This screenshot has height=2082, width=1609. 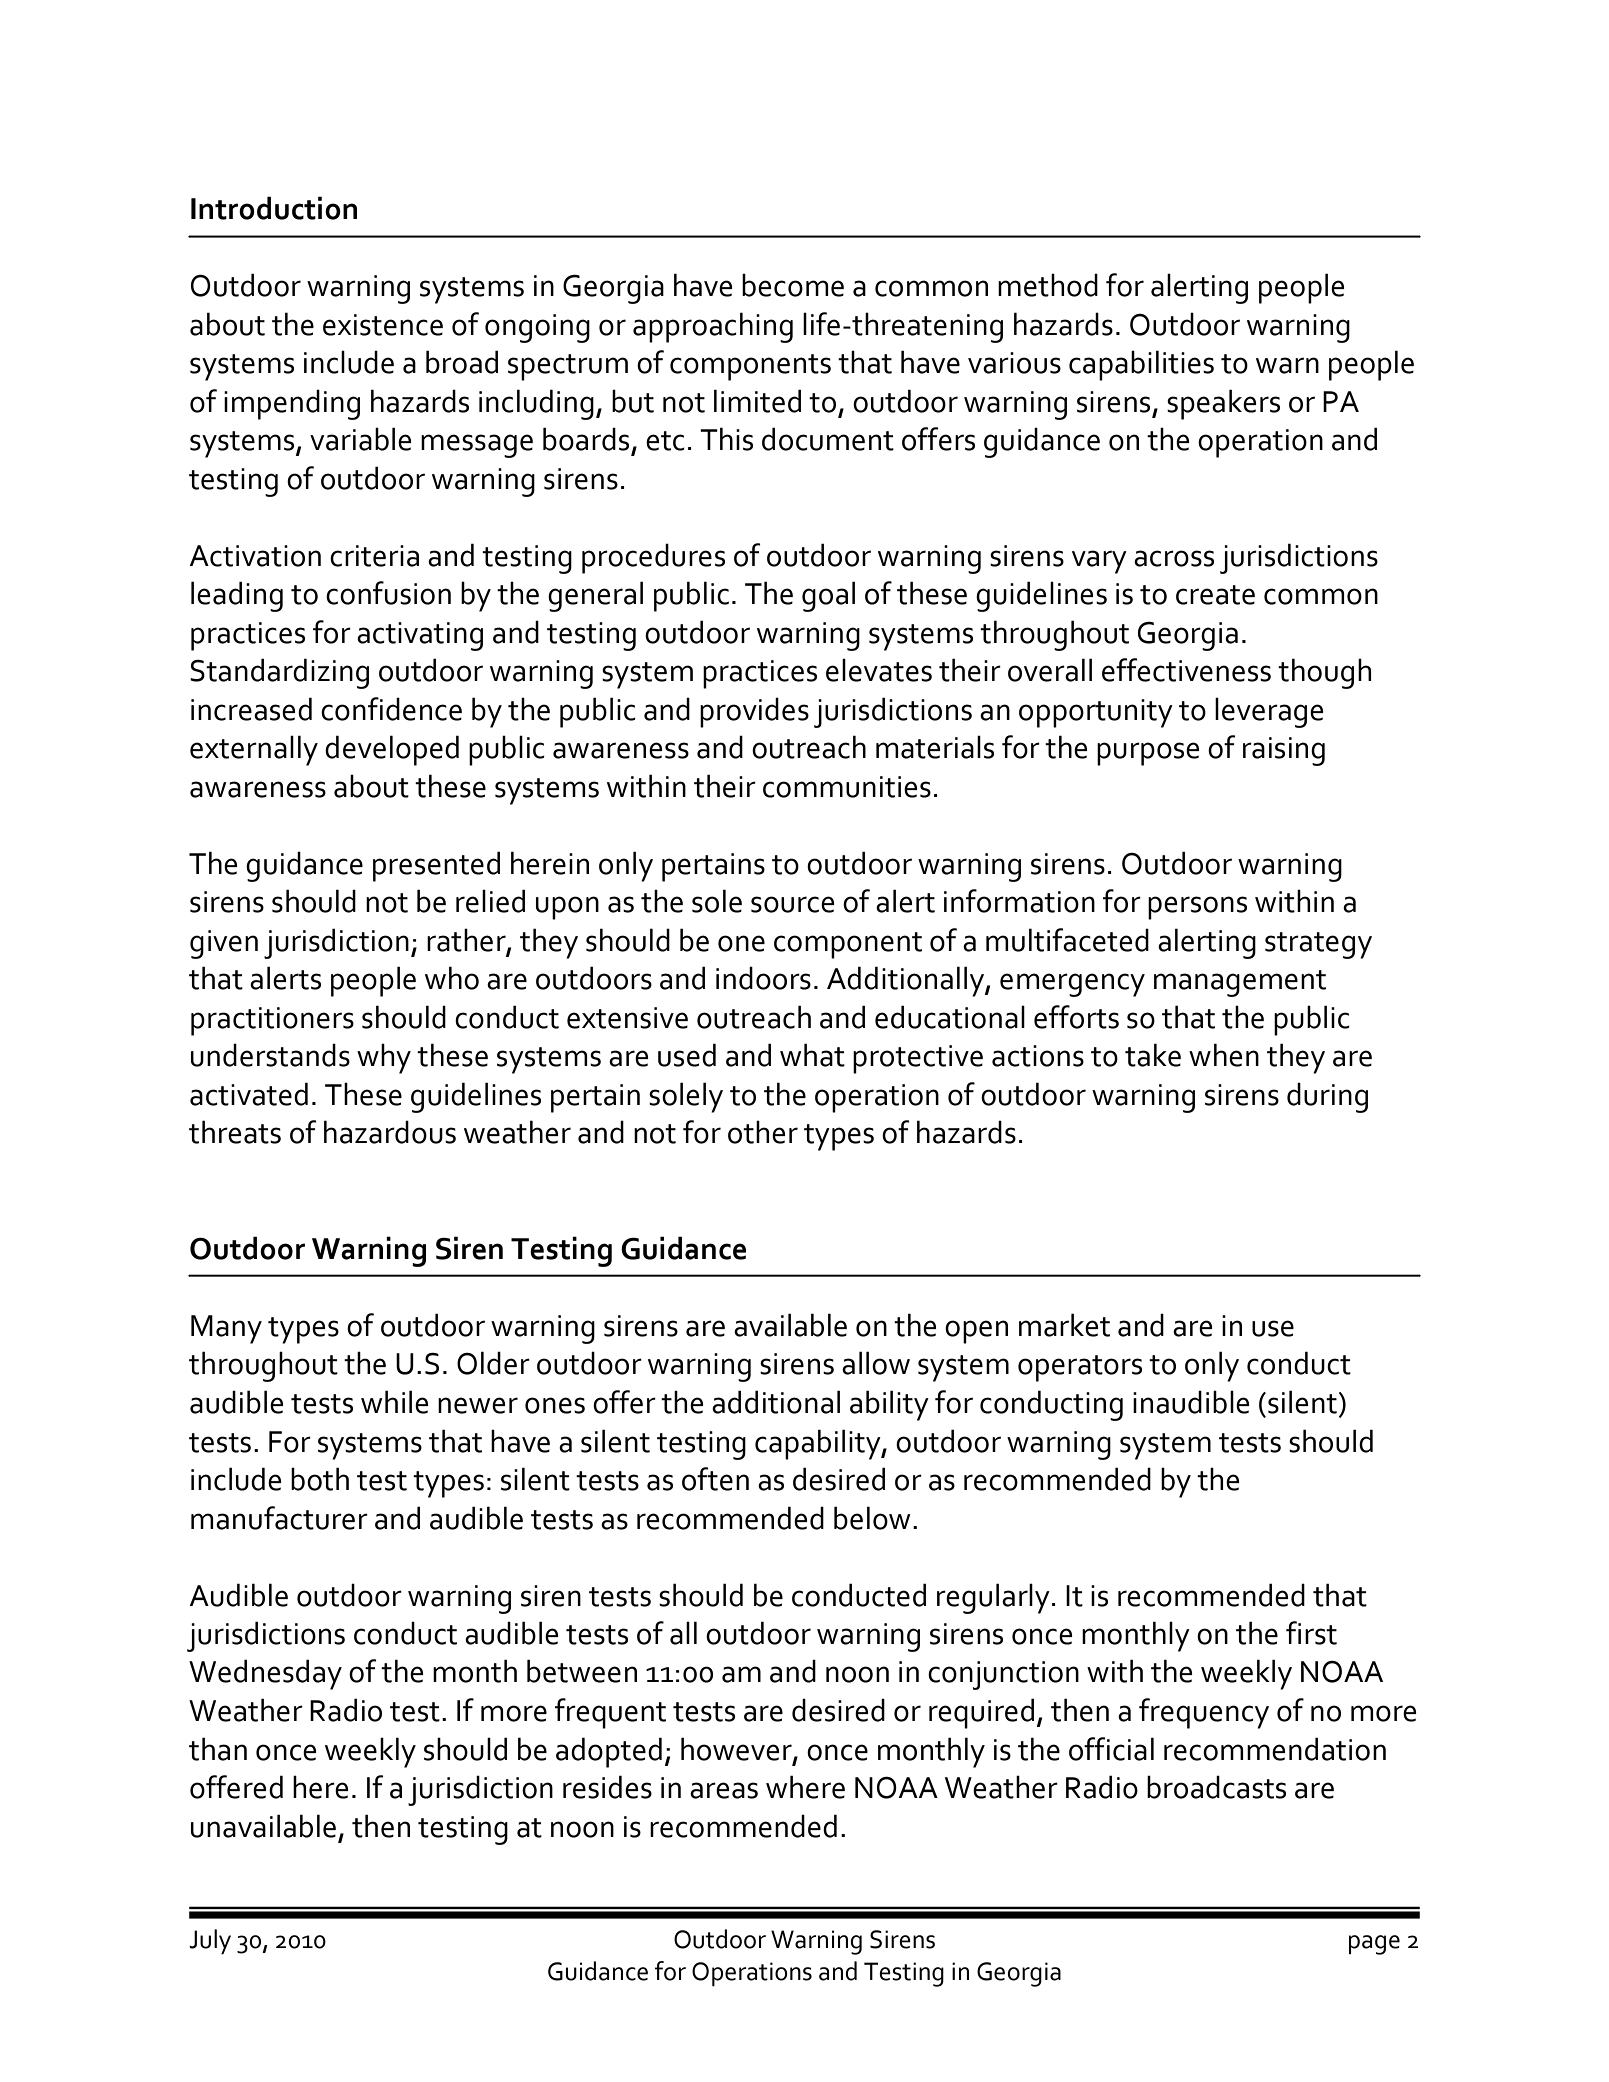 I want to click on become, so click(x=793, y=285).
